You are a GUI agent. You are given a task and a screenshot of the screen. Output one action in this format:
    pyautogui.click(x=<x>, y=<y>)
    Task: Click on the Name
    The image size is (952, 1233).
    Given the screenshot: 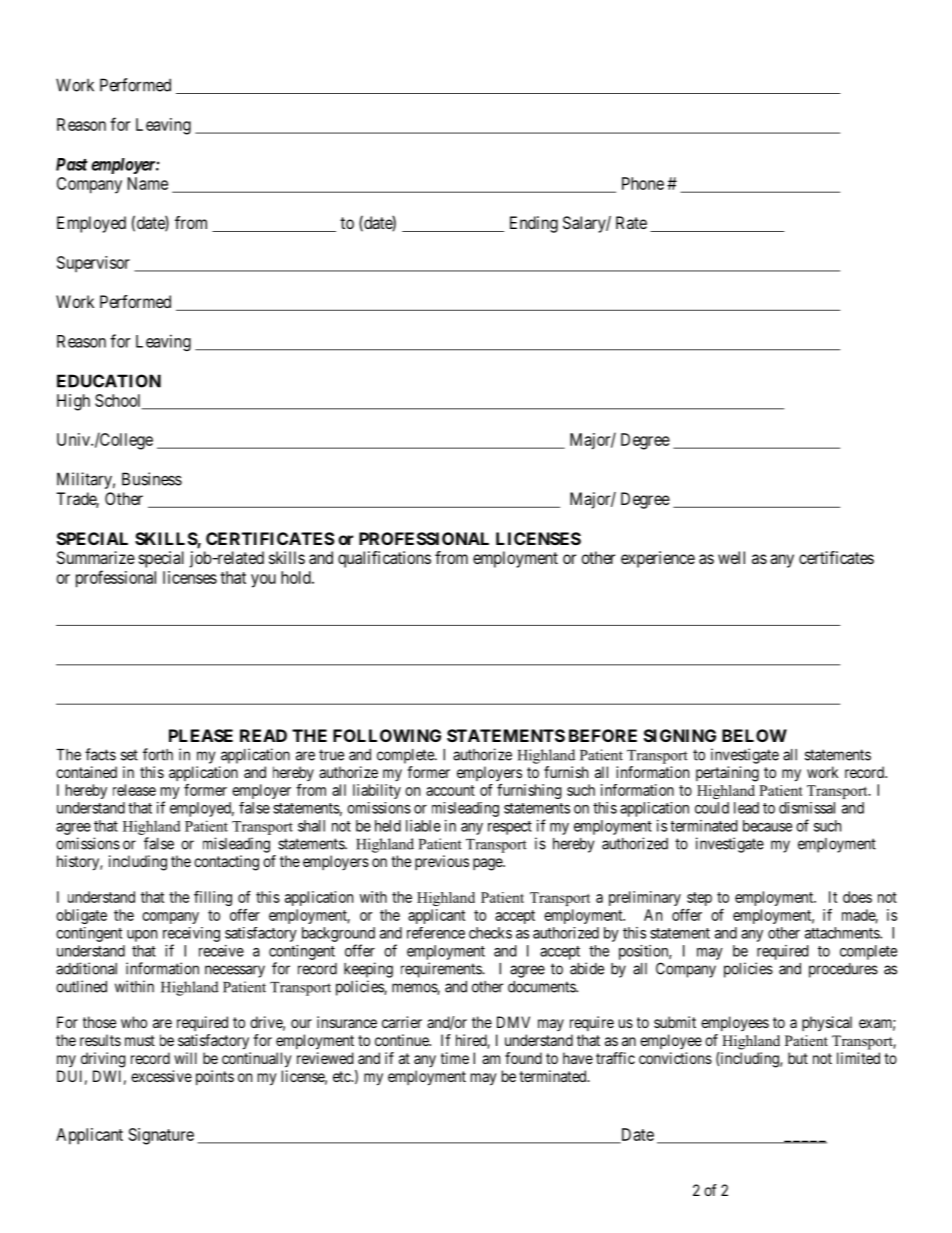 What is the action you would take?
    pyautogui.click(x=148, y=183)
